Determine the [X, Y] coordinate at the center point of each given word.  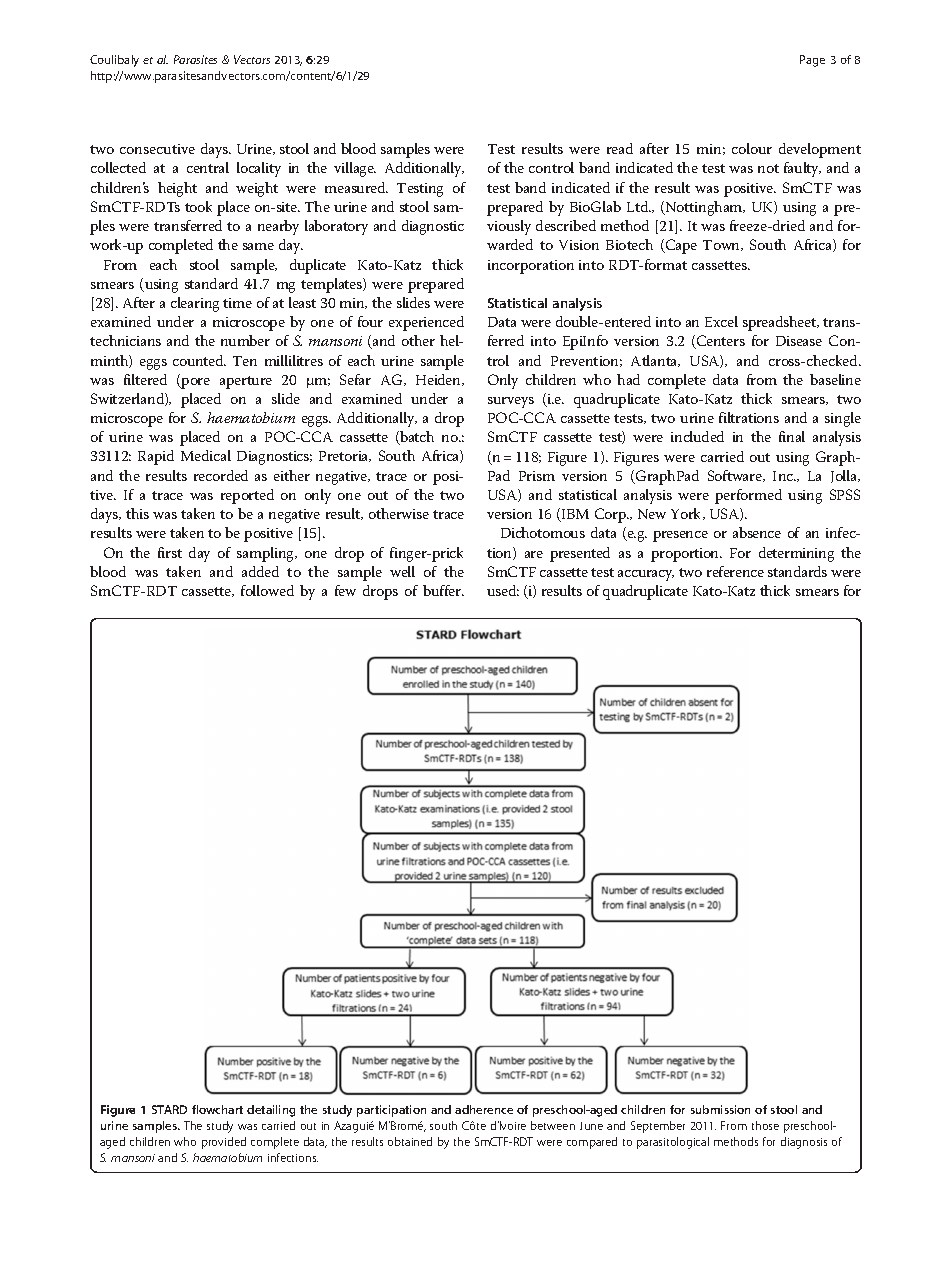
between [553, 1125]
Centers [719, 342]
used [503, 590]
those [765, 1125]
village [355, 169]
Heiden [440, 380]
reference [735, 571]
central [208, 167]
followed [267, 590]
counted [199, 360]
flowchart [217, 1109]
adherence [484, 1109]
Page [812, 61]
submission [720, 1109]
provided [224, 1143]
